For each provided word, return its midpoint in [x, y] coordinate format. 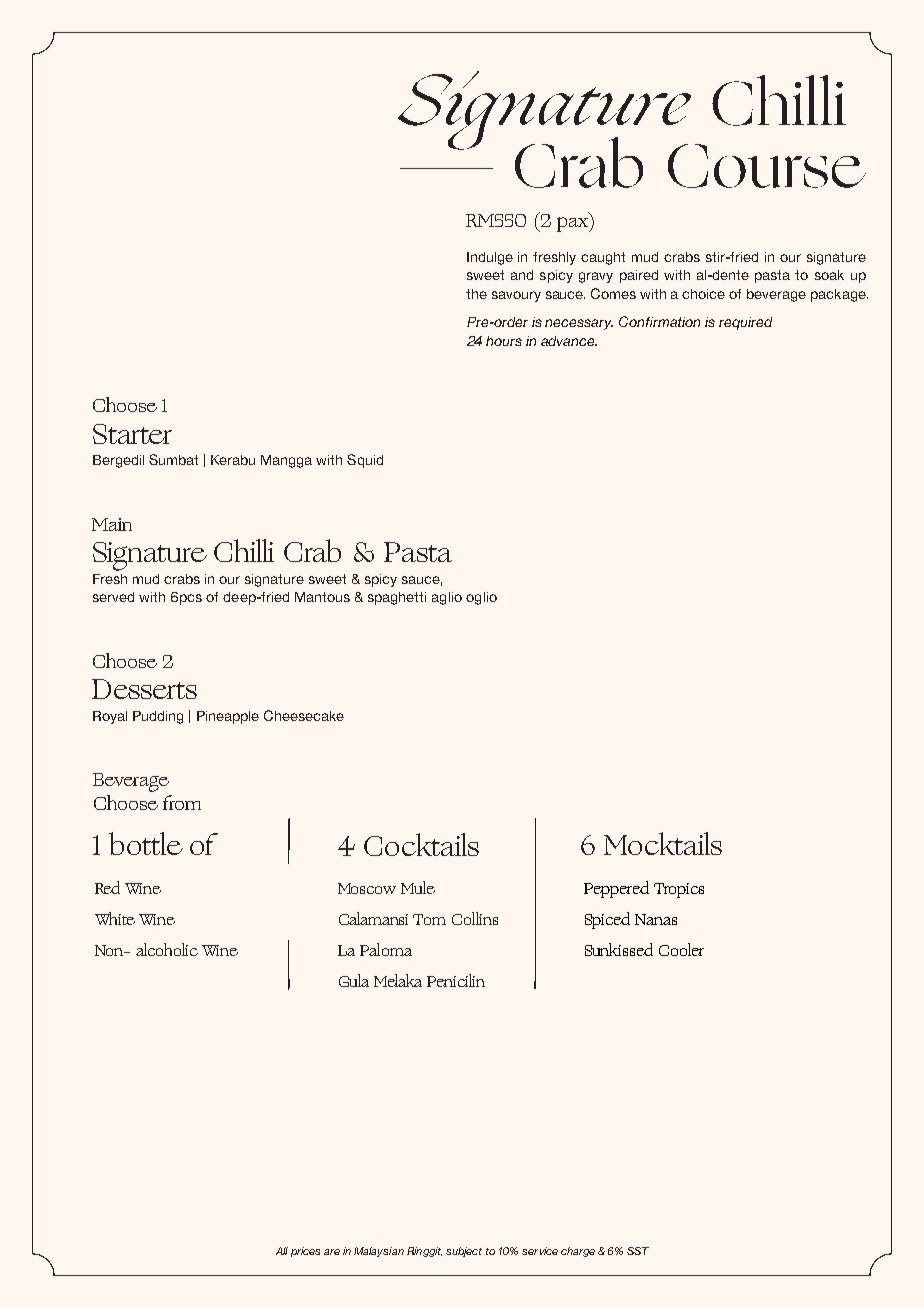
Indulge [490, 258]
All [282, 1251]
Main [112, 524]
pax [573, 224]
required [745, 323]
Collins [475, 918]
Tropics [679, 890]
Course [767, 166]
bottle [146, 843]
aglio [447, 598]
